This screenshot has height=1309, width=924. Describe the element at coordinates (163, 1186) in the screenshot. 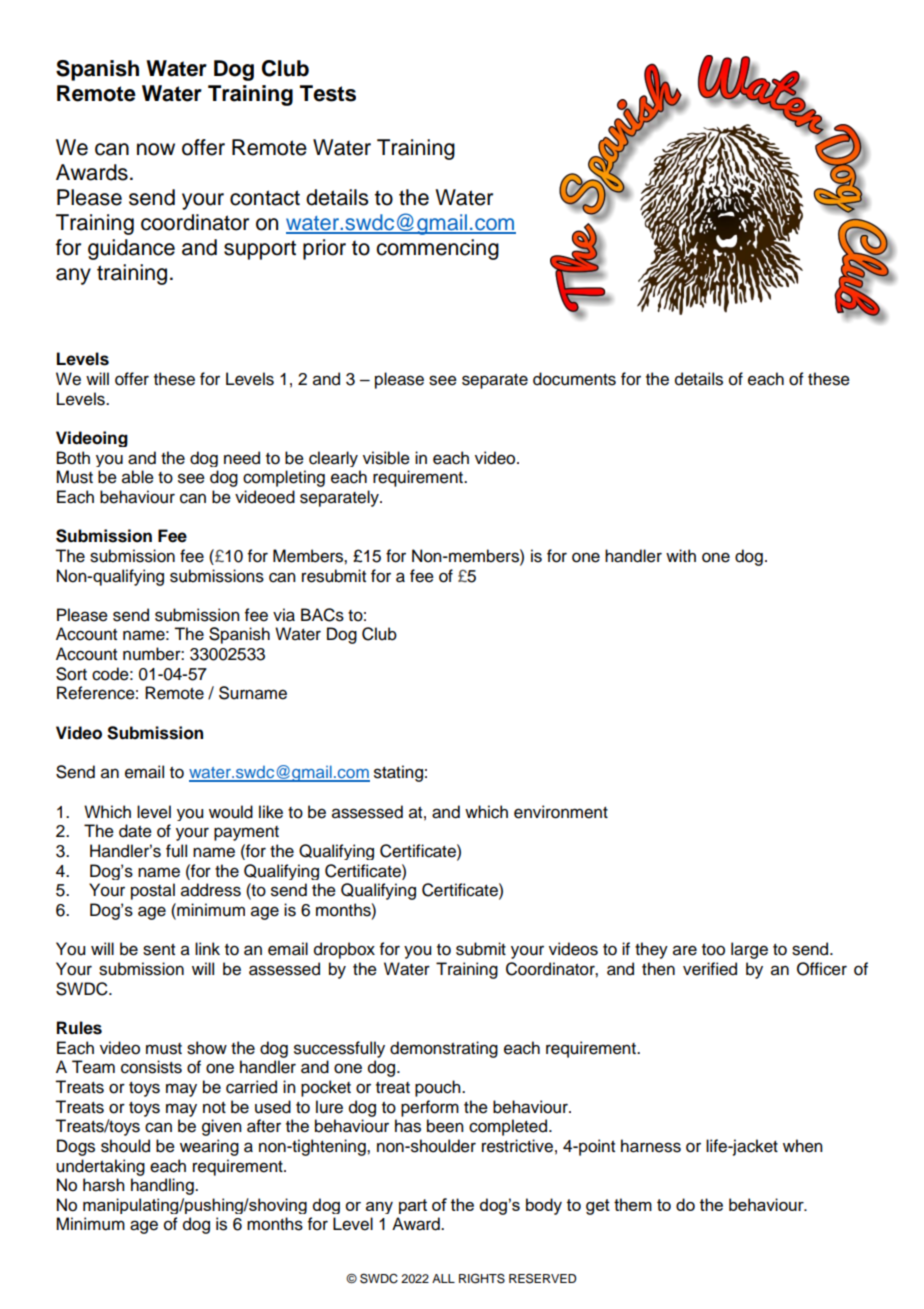

I see `handling` at that location.
